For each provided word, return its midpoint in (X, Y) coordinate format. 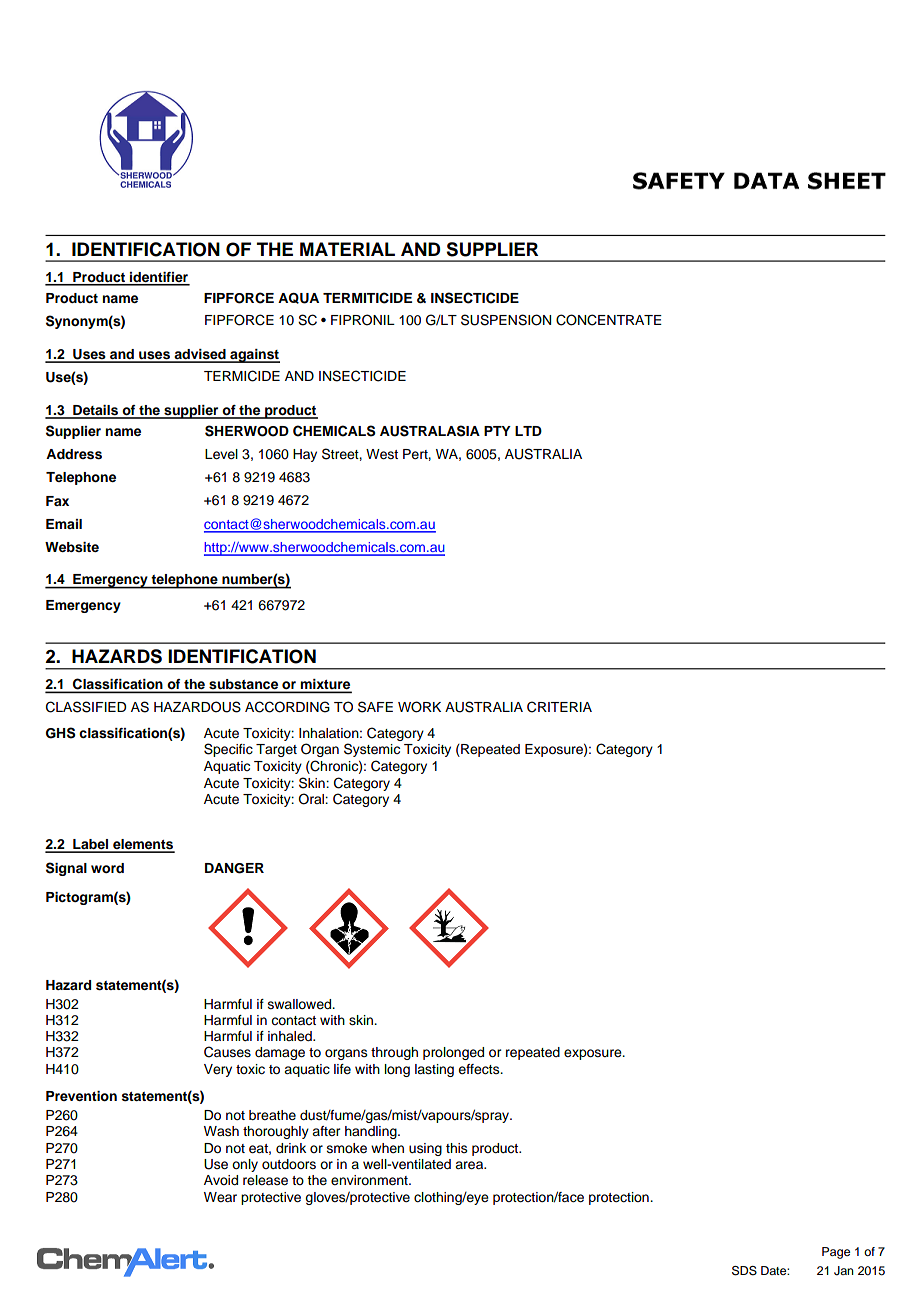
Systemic (372, 750)
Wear (220, 1197)
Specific (228, 750)
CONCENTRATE (609, 320)
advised (200, 355)
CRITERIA (559, 707)
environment (370, 1180)
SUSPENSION (506, 320)
